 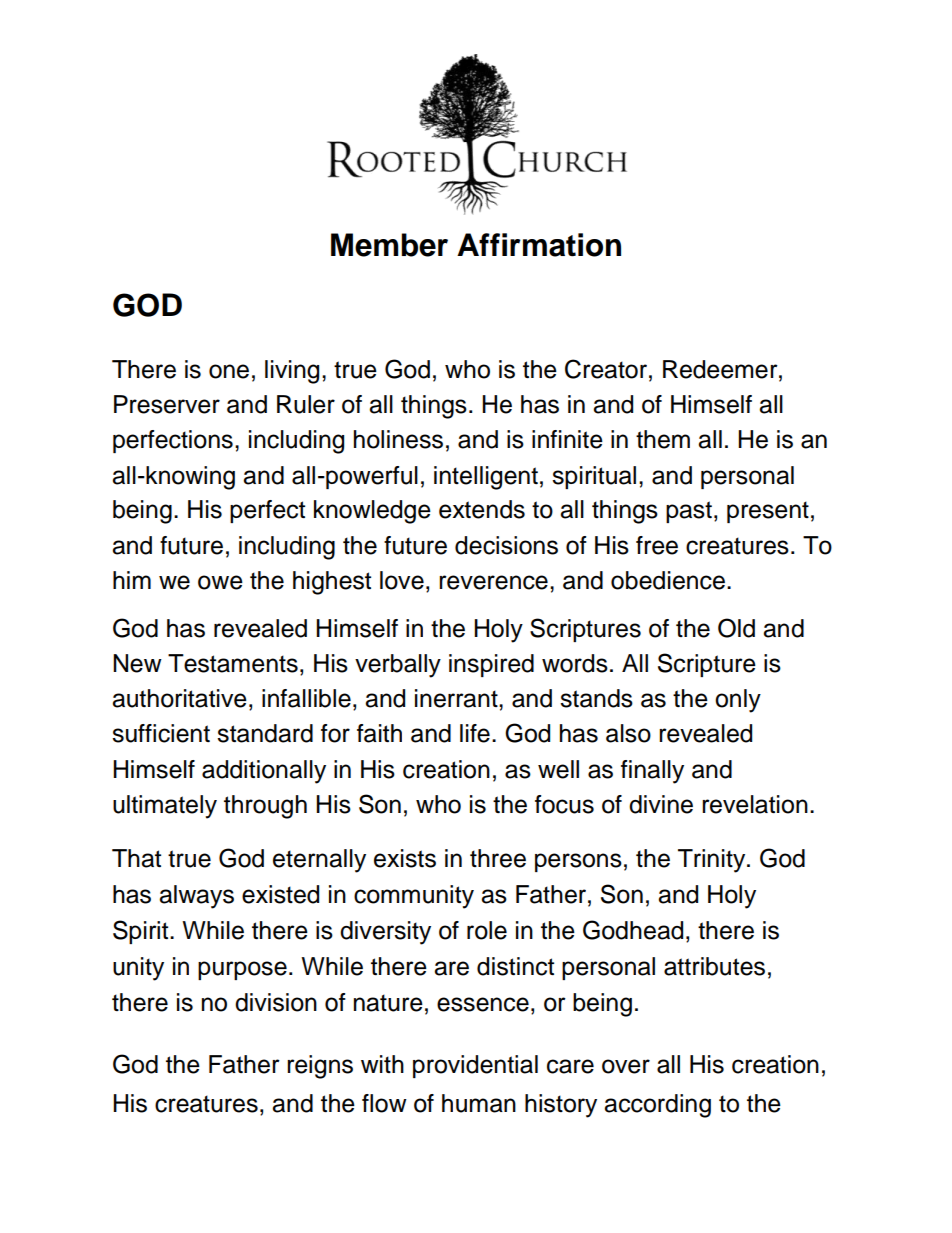 I want to click on highest, so click(x=332, y=583).
